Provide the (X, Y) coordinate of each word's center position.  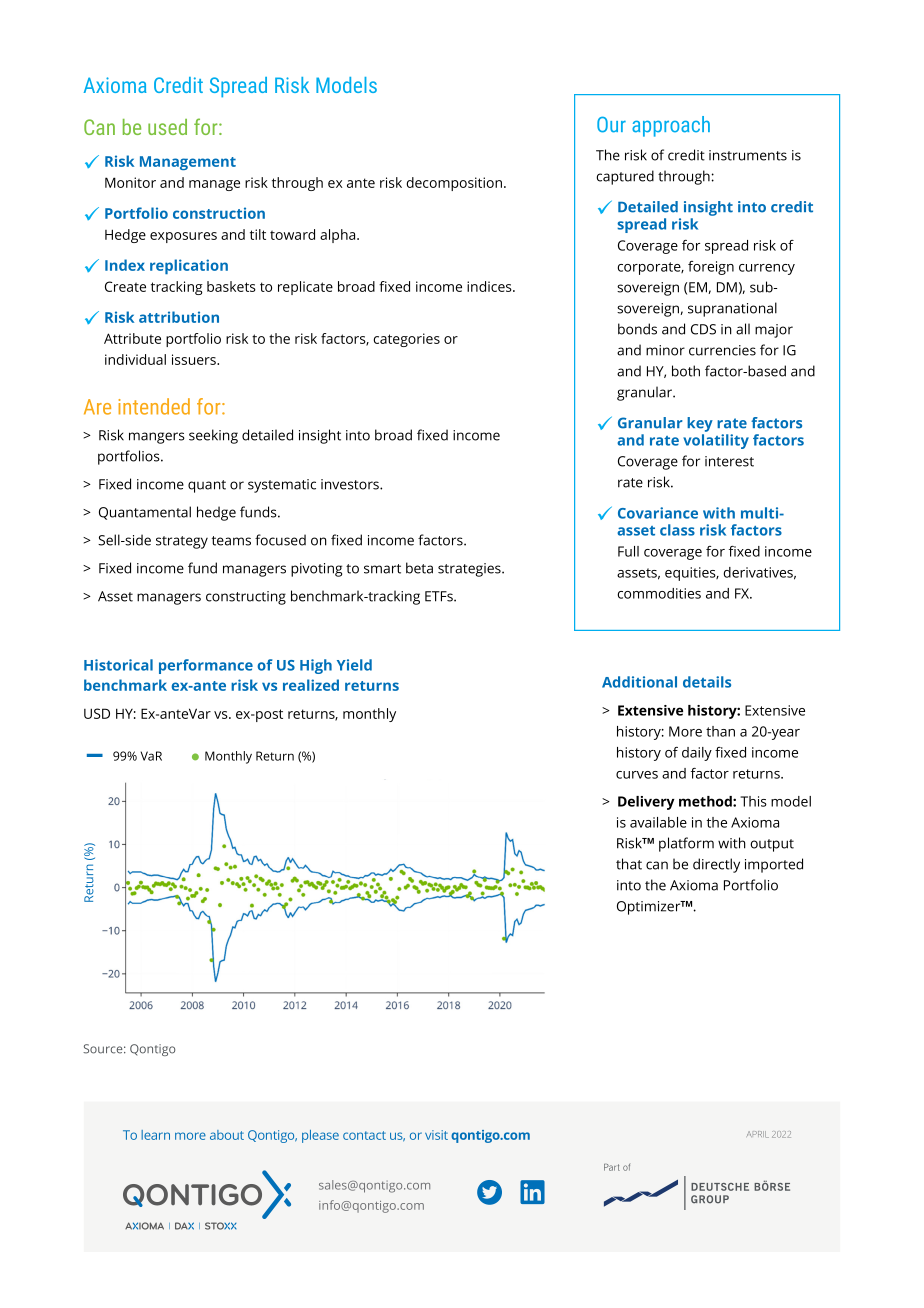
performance (206, 666)
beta (419, 568)
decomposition (456, 184)
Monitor (130, 182)
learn (155, 1135)
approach (671, 126)
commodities (659, 593)
